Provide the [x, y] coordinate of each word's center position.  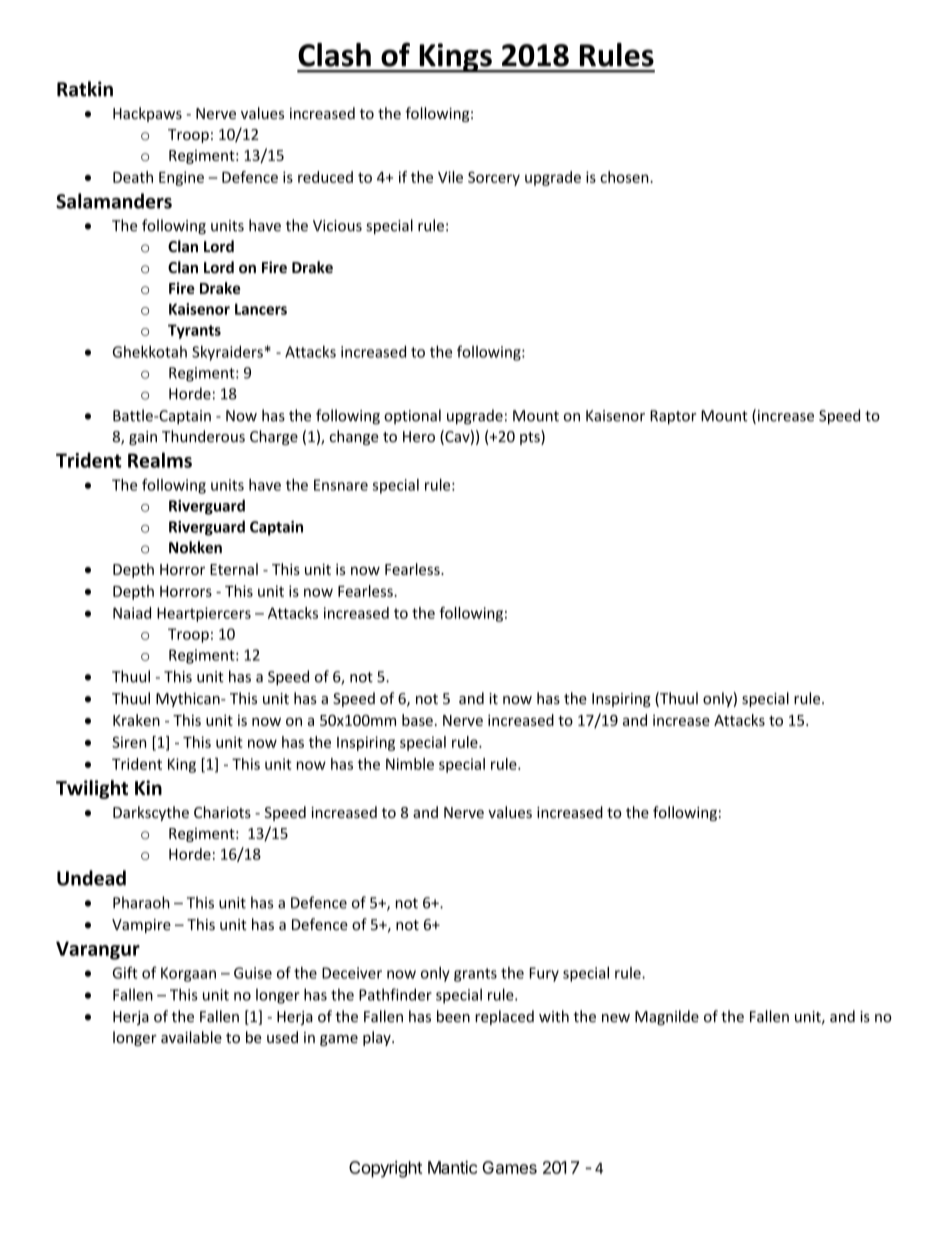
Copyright [385, 1169]
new [616, 1018]
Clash [334, 55]
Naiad [132, 613]
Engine [181, 178]
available [191, 1037]
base [417, 720]
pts [531, 437]
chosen [625, 177]
